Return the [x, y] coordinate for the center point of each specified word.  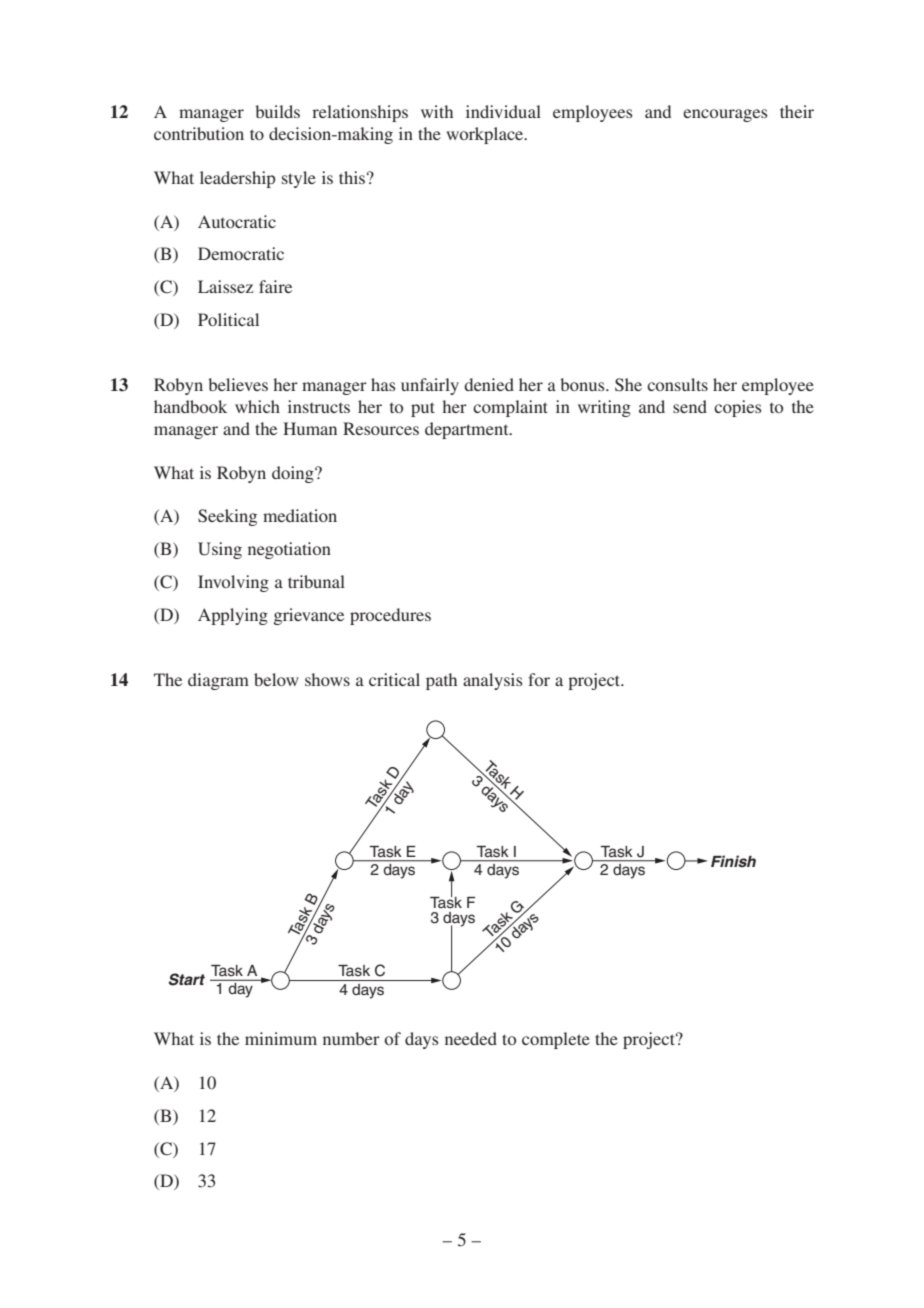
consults [677, 384]
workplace [486, 135]
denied [489, 384]
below [276, 679]
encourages [725, 115]
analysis [493, 681]
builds [277, 111]
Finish [733, 861]
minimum [281, 1038]
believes [238, 384]
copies [738, 408]
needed [471, 1038]
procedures [390, 616]
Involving [233, 583]
